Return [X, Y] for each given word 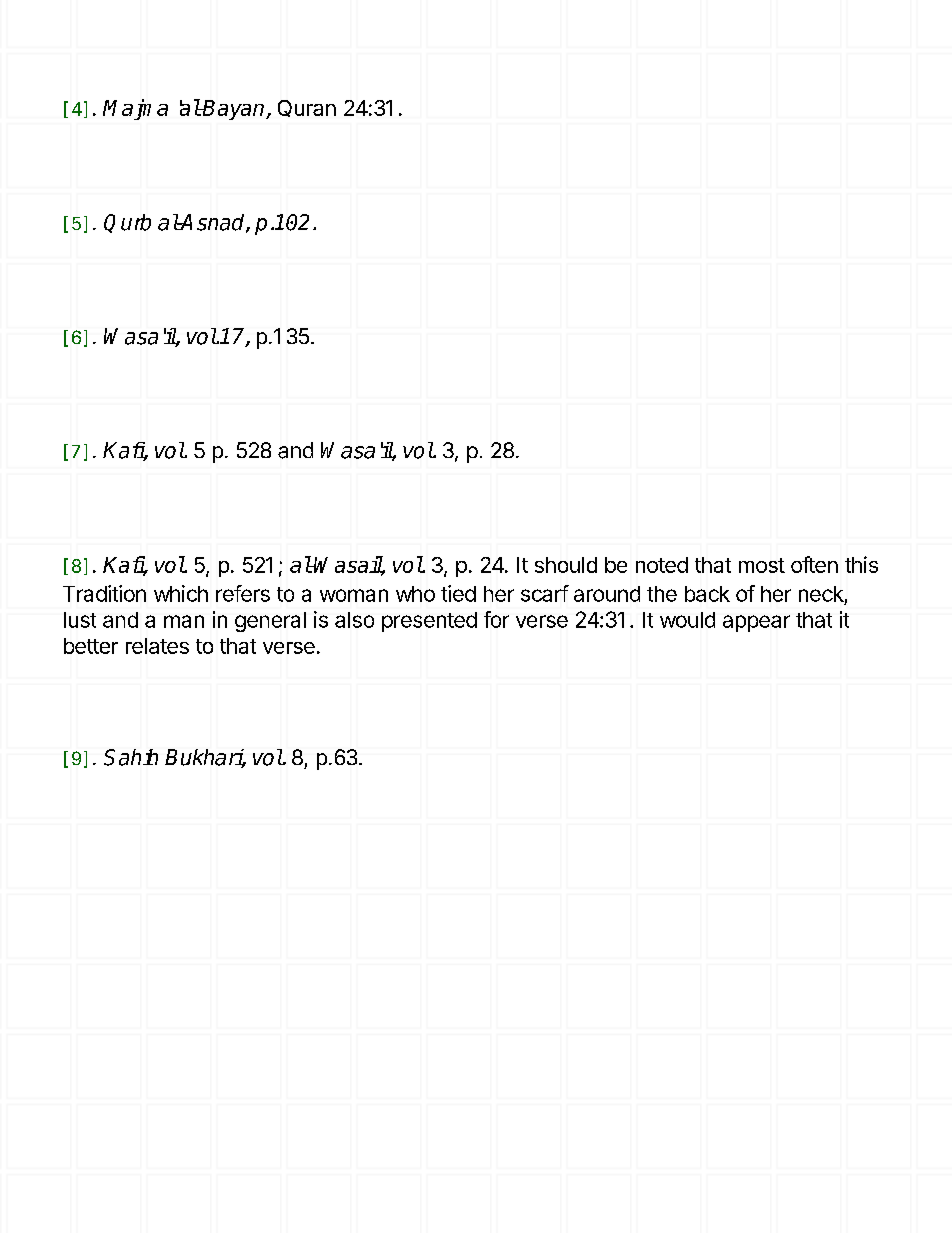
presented [429, 622]
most [762, 565]
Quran [307, 108]
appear [756, 623]
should [566, 565]
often [814, 564]
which [181, 593]
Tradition [104, 593]
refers [243, 593]
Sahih [131, 757]
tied [458, 593]
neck [821, 594]
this [861, 564]
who [415, 594]
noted [662, 565]
